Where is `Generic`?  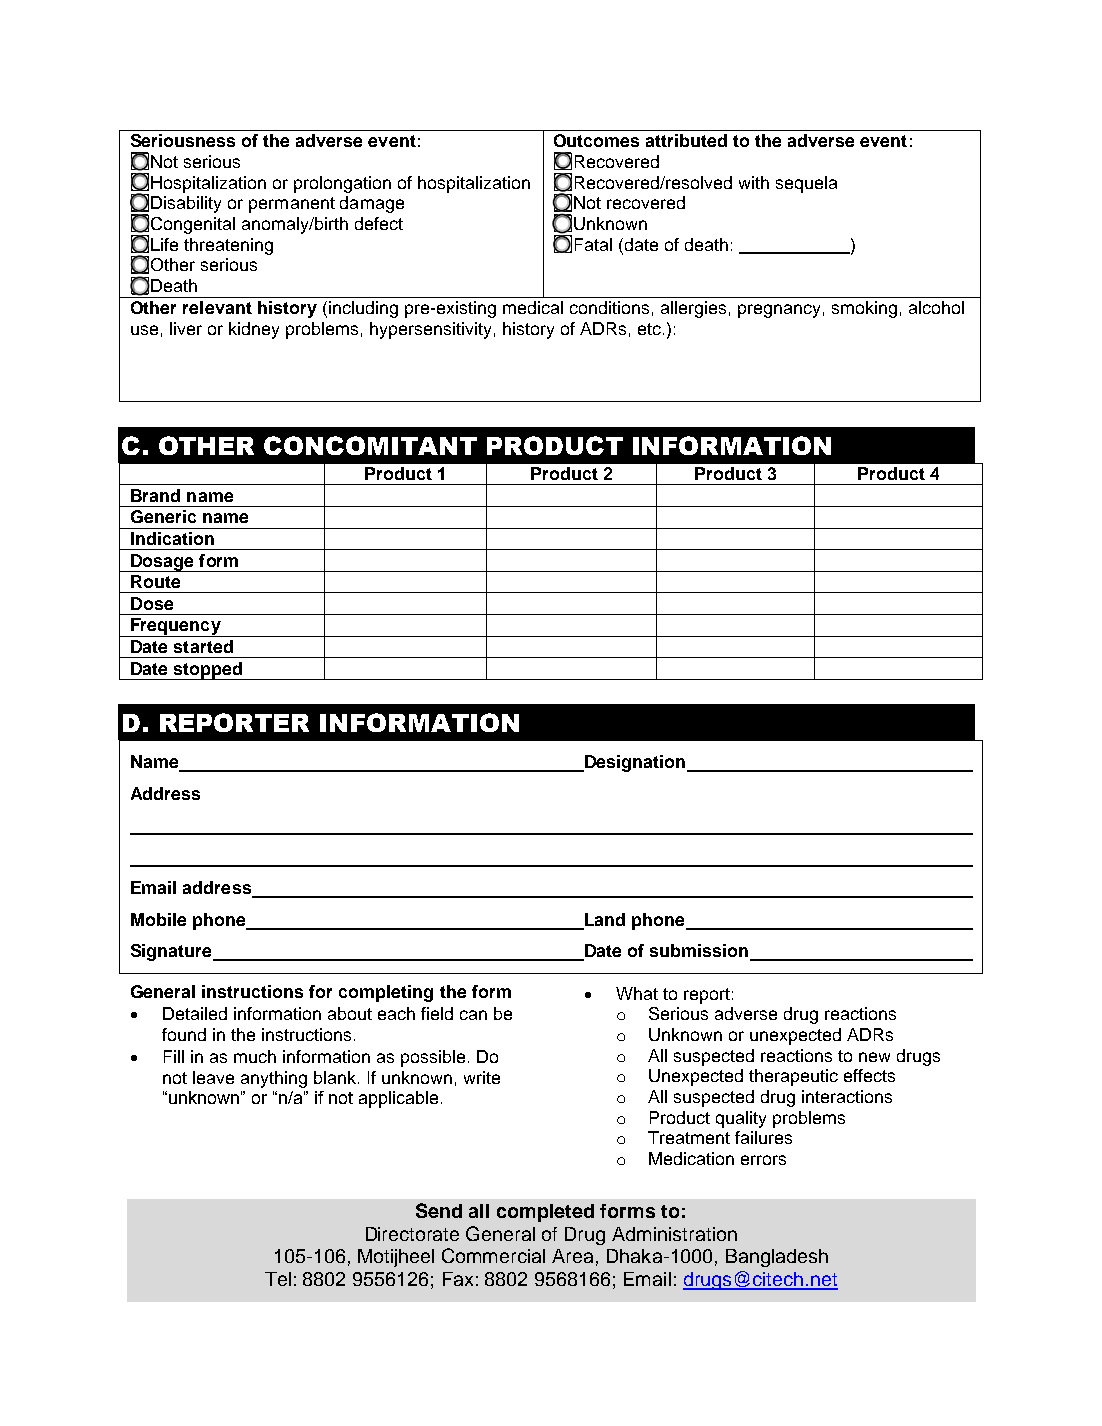 Generic is located at coordinates (163, 516).
